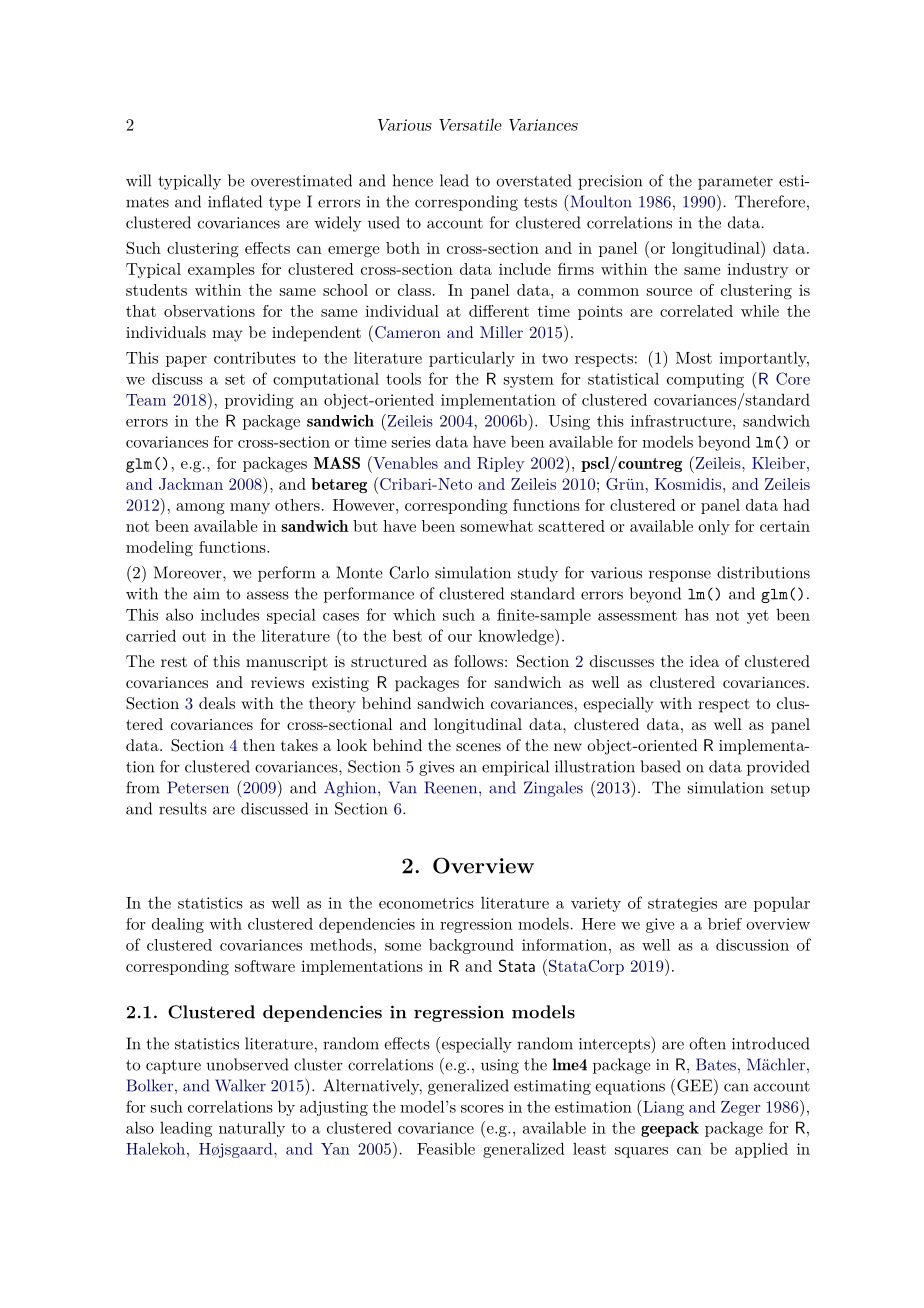 Image resolution: width=924 pixels, height=1308 pixels. I want to click on Versatile, so click(470, 125).
